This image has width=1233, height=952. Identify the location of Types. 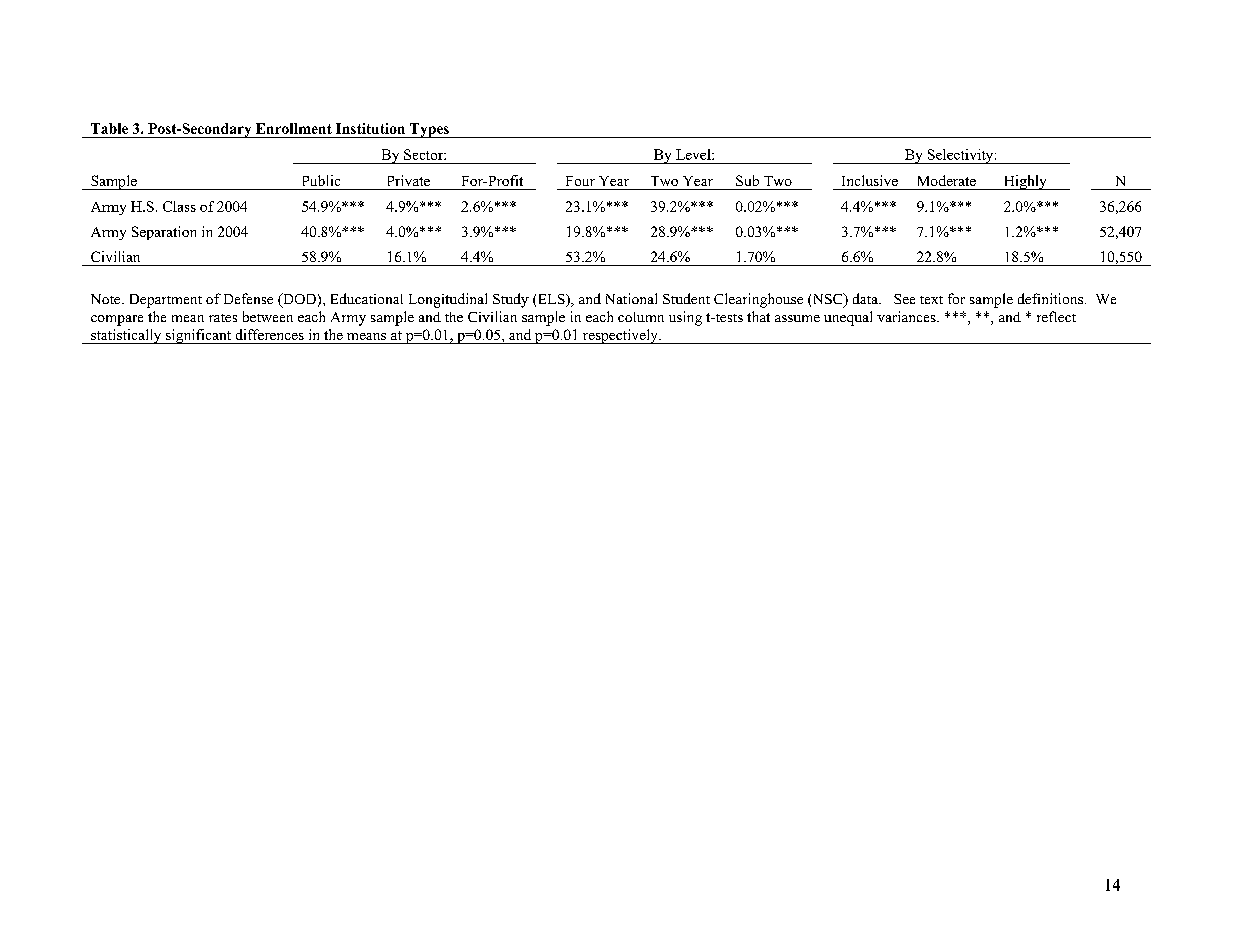
(429, 130).
